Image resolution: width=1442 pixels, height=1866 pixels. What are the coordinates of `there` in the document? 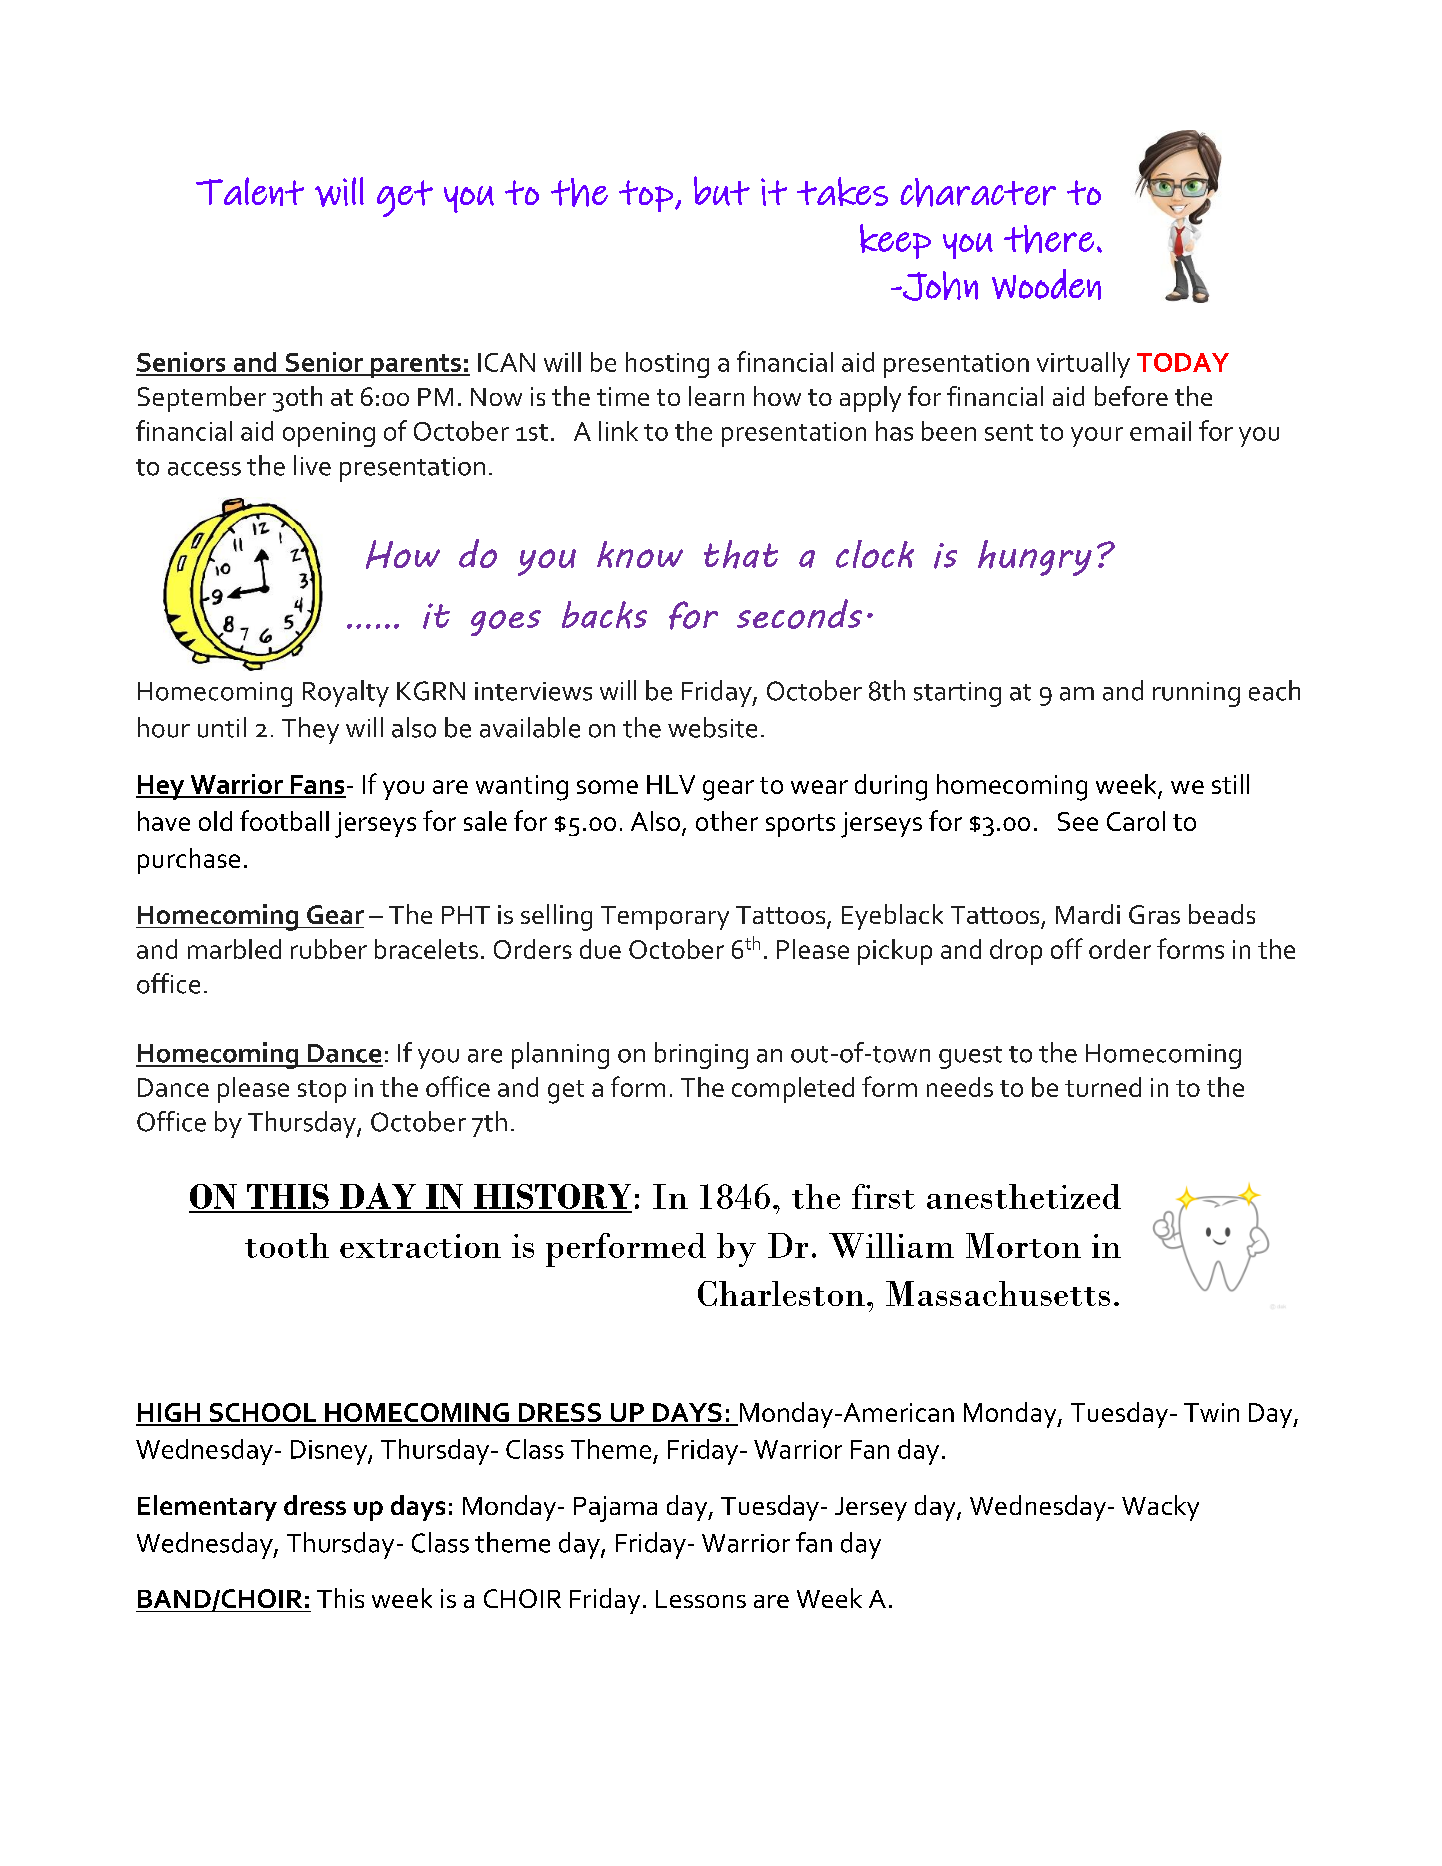 It's located at (1049, 239).
